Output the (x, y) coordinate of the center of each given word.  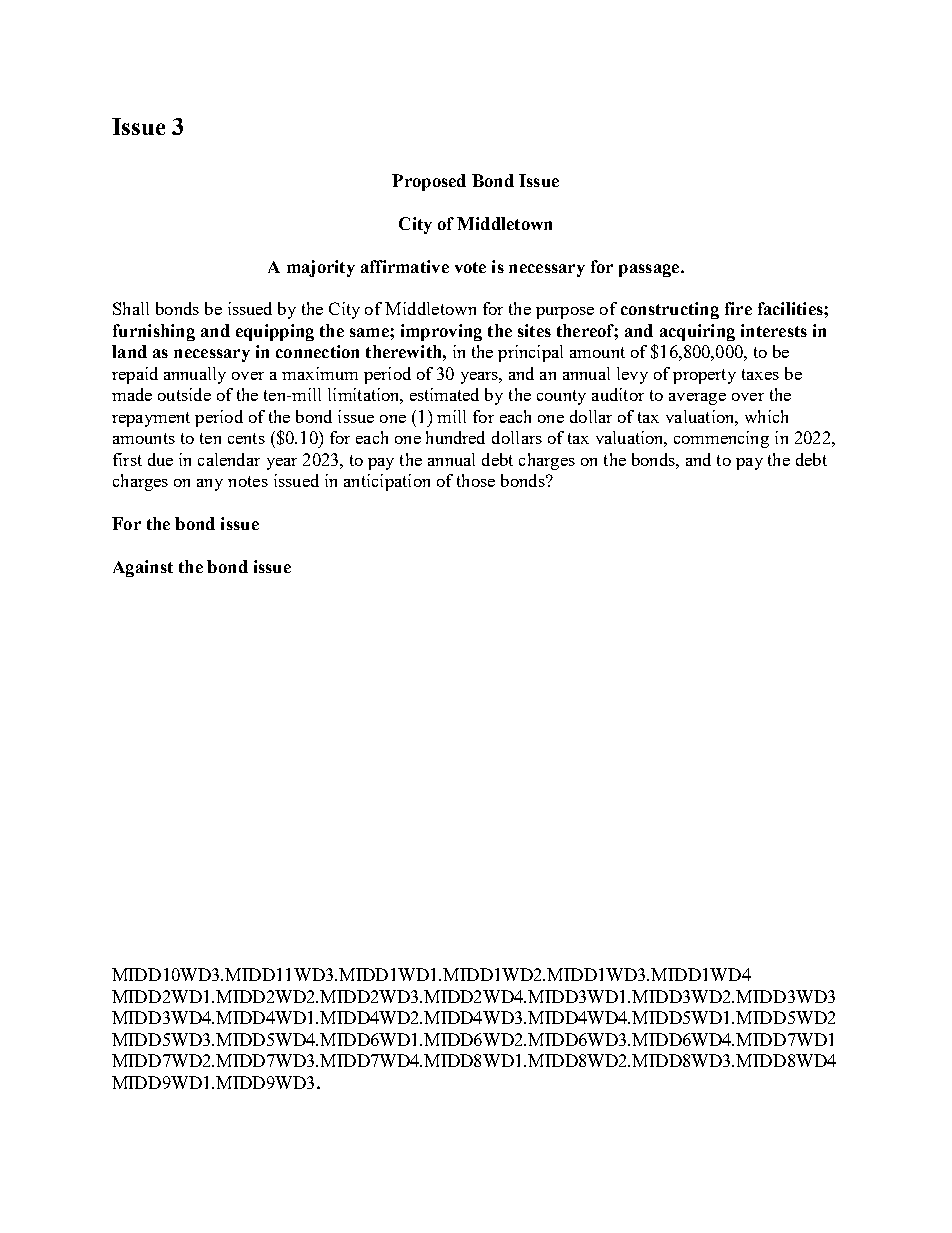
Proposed (429, 182)
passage (650, 270)
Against (143, 568)
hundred (455, 437)
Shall (131, 308)
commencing (721, 439)
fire (738, 308)
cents (246, 438)
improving (441, 332)
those (476, 480)
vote (470, 267)
